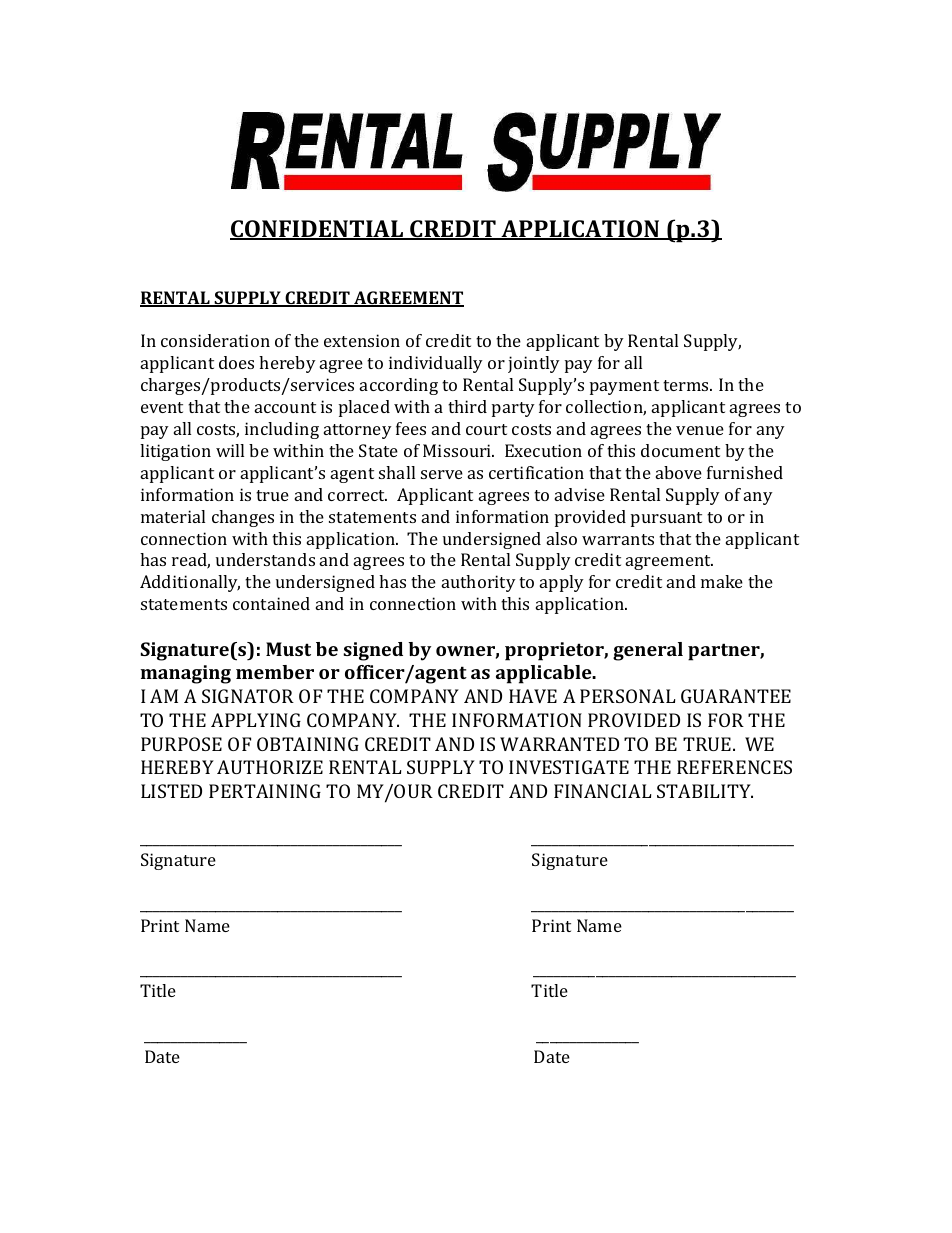 Image resolution: width=952 pixels, height=1233 pixels. Describe the element at coordinates (569, 767) in the screenshot. I see `INVESTIGATE` at that location.
